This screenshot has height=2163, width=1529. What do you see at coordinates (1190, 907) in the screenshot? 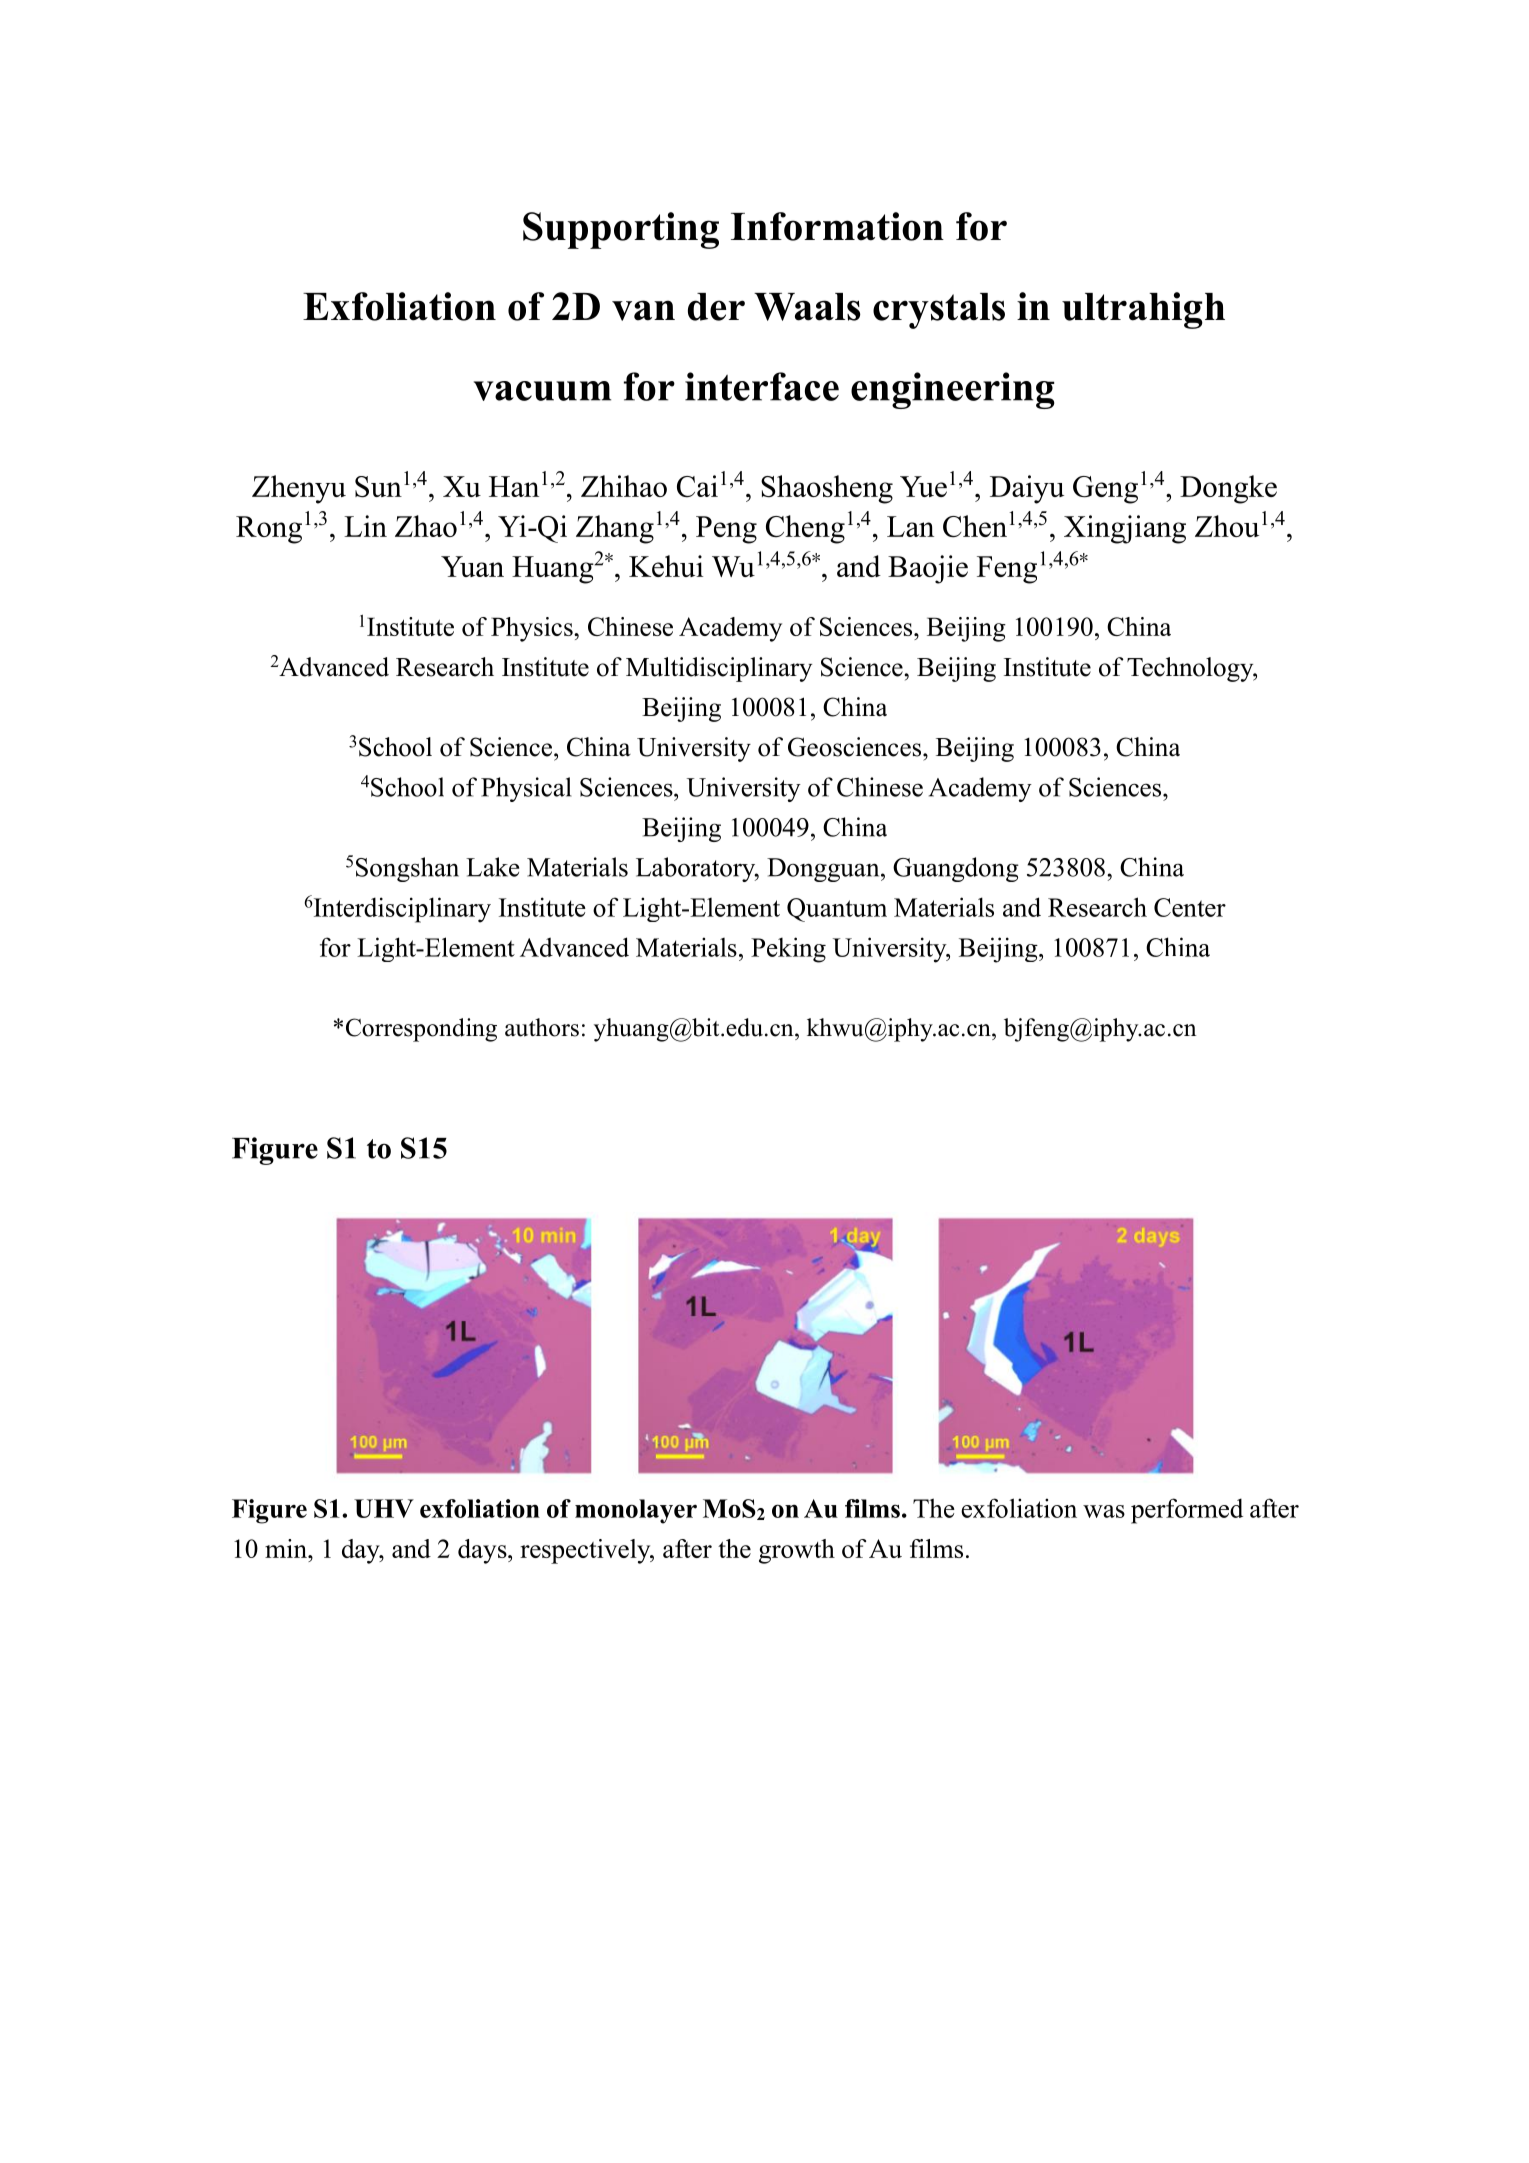
I see `Center` at bounding box center [1190, 907].
